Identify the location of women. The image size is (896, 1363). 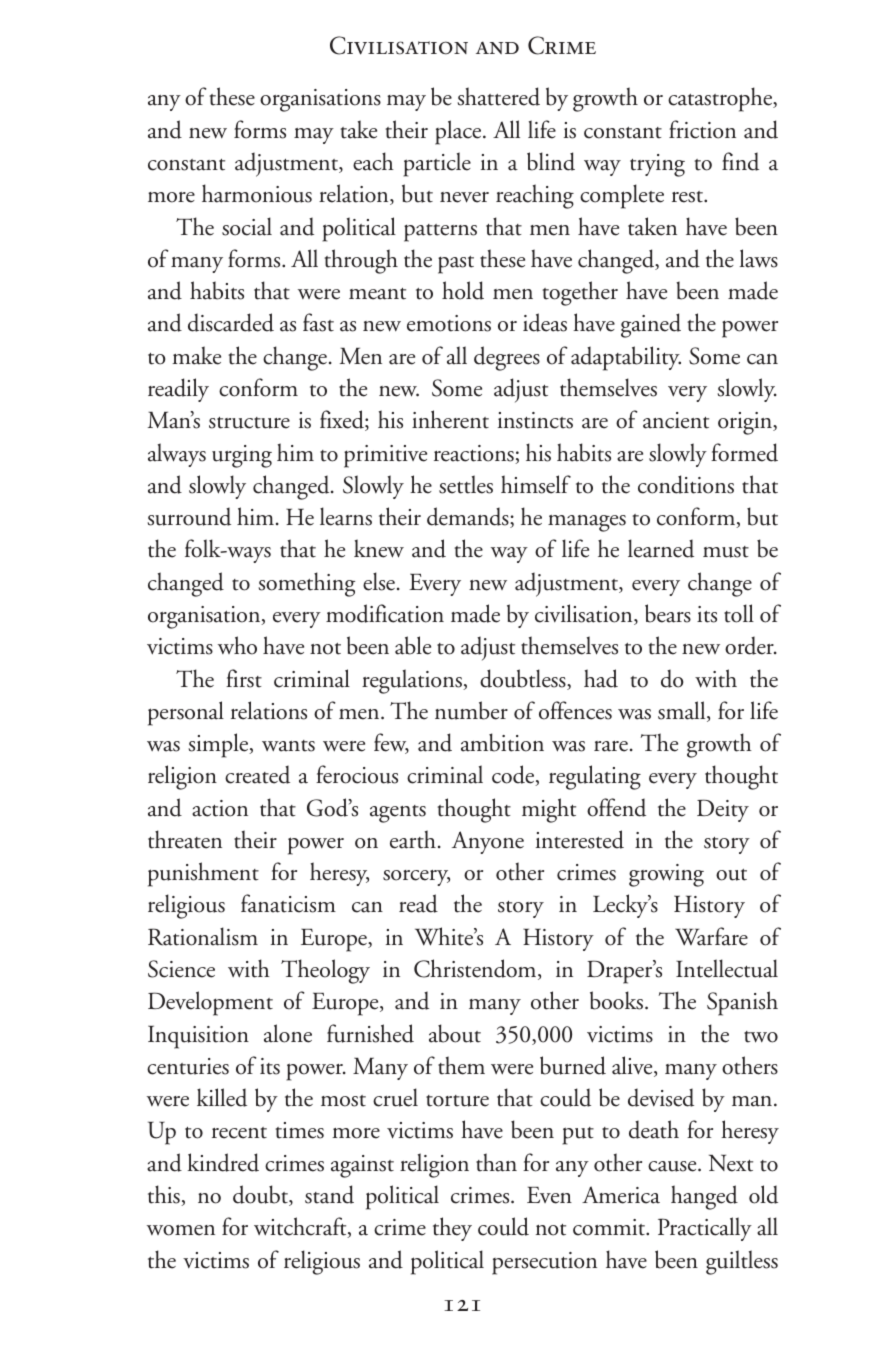
(181, 1230).
